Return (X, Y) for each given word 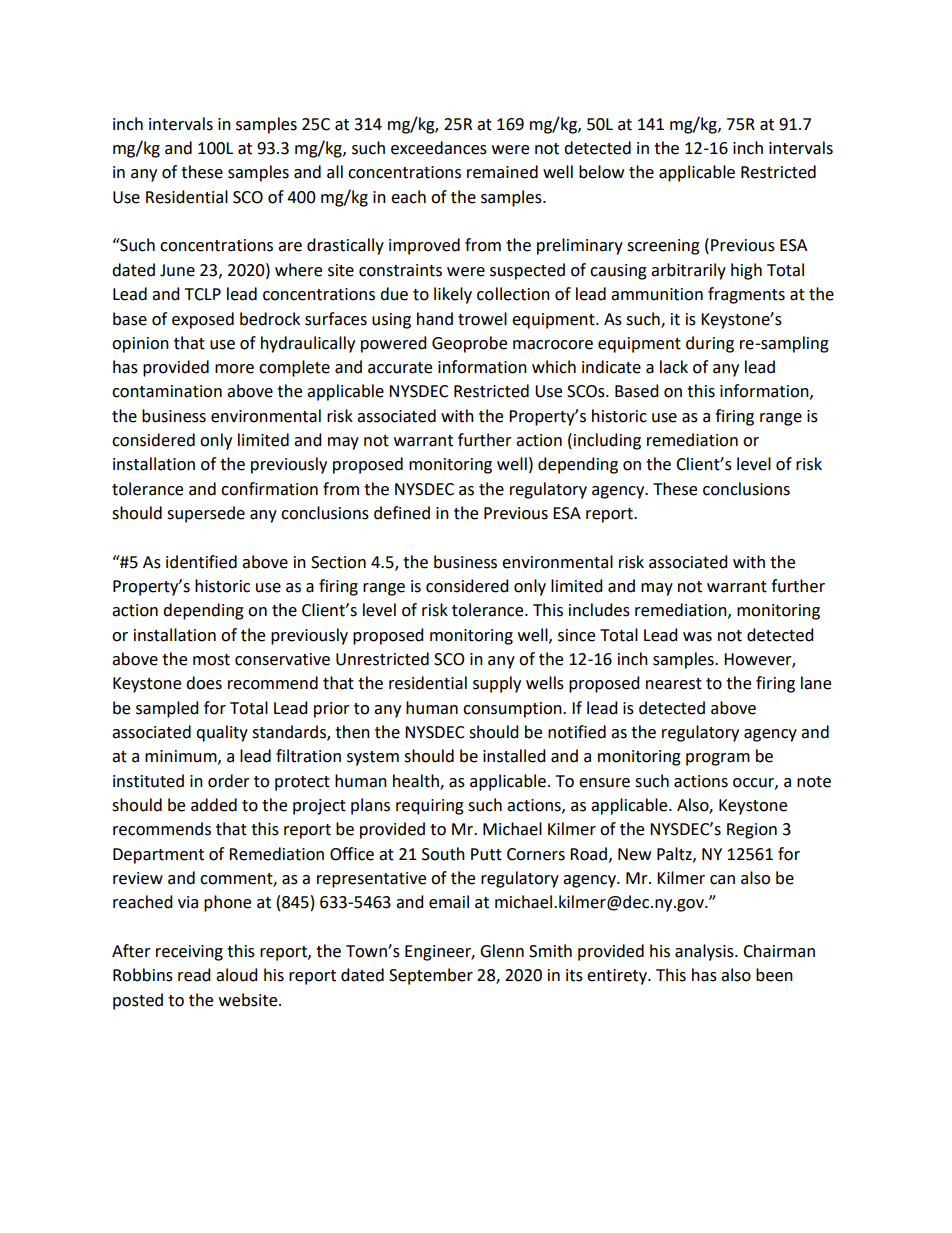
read (194, 975)
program (718, 759)
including (607, 441)
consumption (513, 710)
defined (402, 513)
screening (663, 247)
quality (222, 733)
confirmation (269, 489)
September (431, 976)
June (177, 270)
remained (502, 172)
